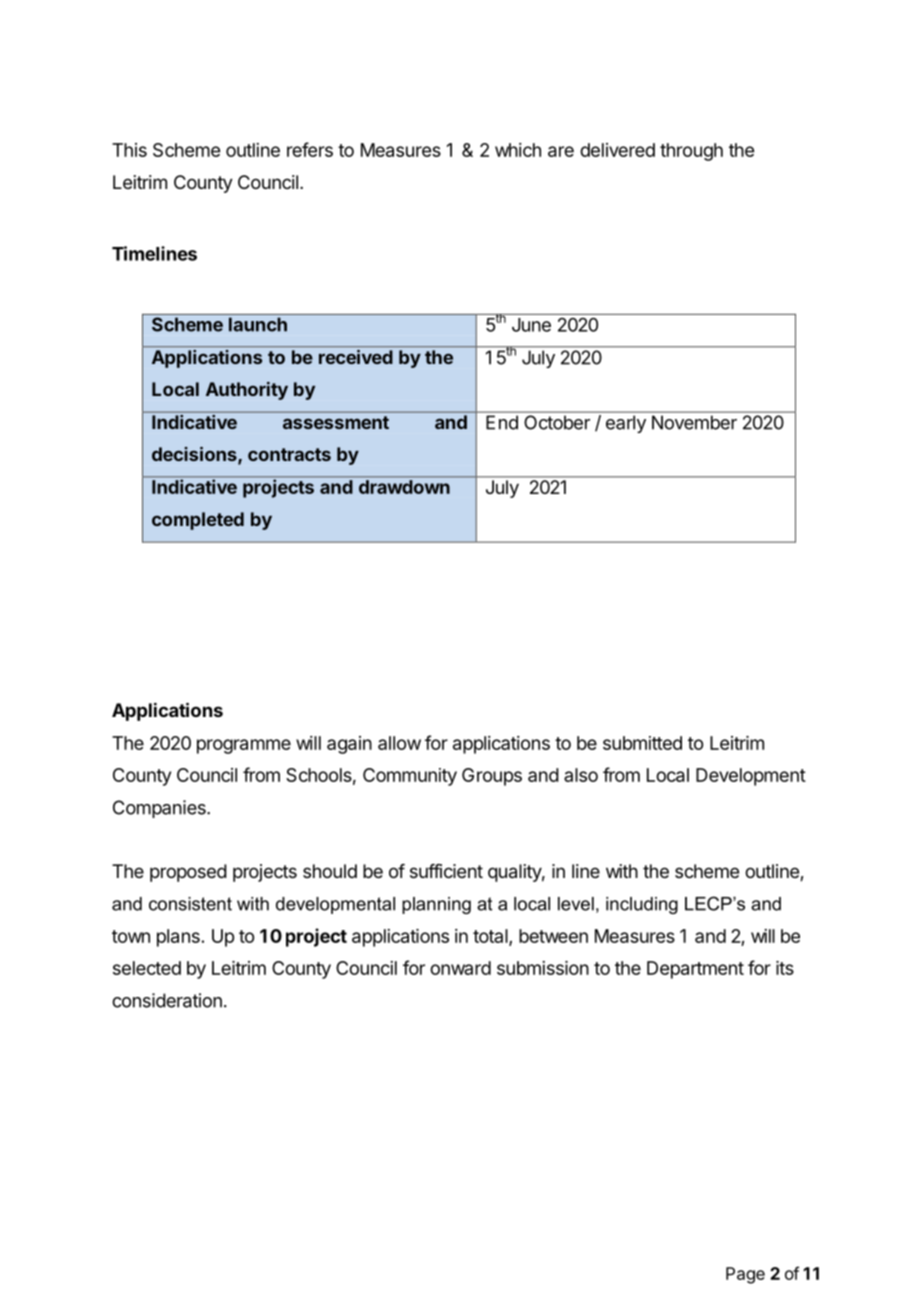 The image size is (924, 1307). Describe the element at coordinates (642, 905) in the screenshot. I see `including` at that location.
